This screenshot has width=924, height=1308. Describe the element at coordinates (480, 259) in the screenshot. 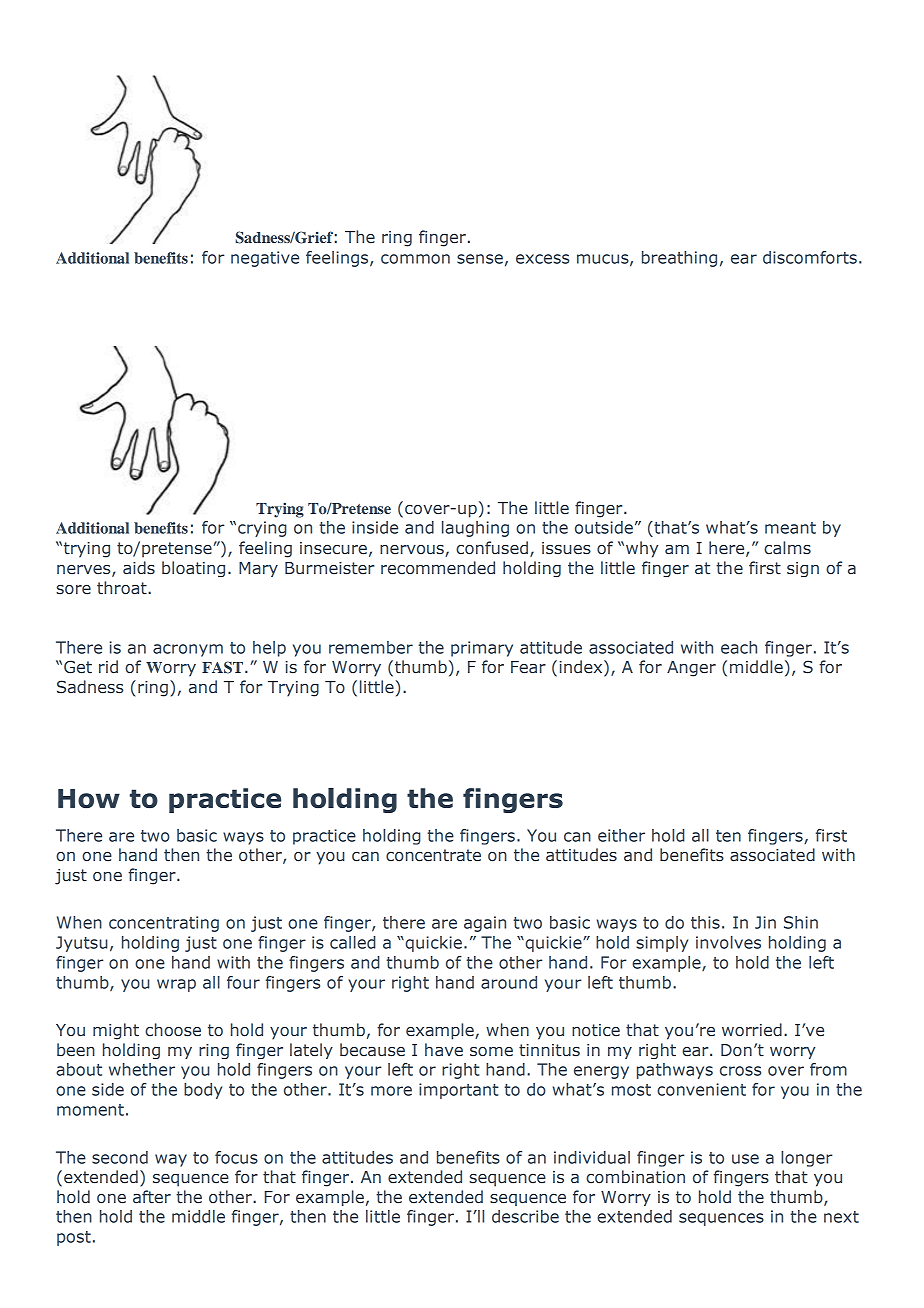

I see `sense` at that location.
